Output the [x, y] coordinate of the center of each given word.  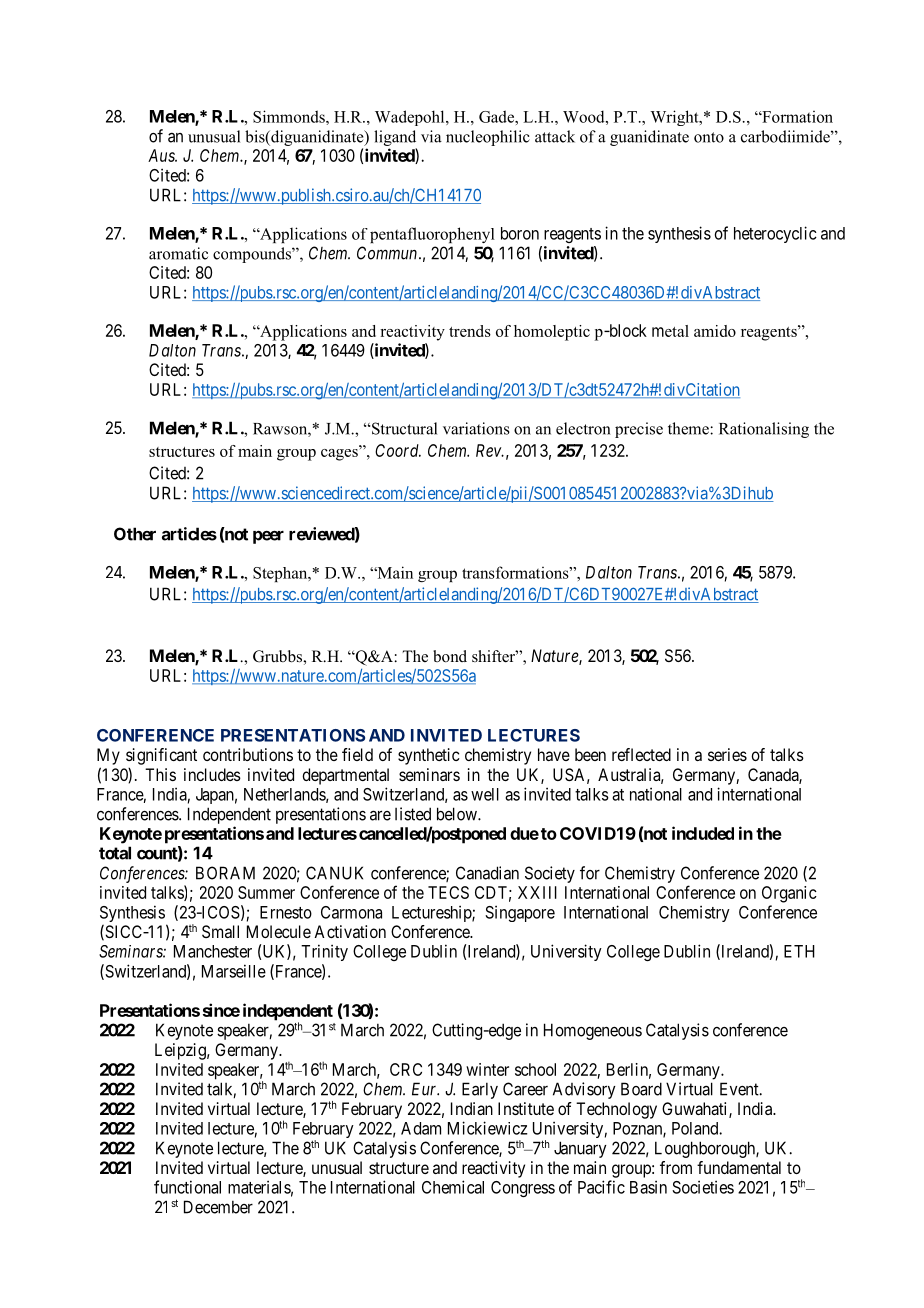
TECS [448, 892]
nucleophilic [488, 138]
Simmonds [290, 116]
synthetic [429, 756]
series [727, 754]
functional [187, 1187]
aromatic [178, 253]
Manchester [213, 951]
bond [450, 656]
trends [470, 331]
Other [135, 534]
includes [212, 774]
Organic [789, 894]
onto [709, 137]
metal [670, 331]
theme [689, 428]
